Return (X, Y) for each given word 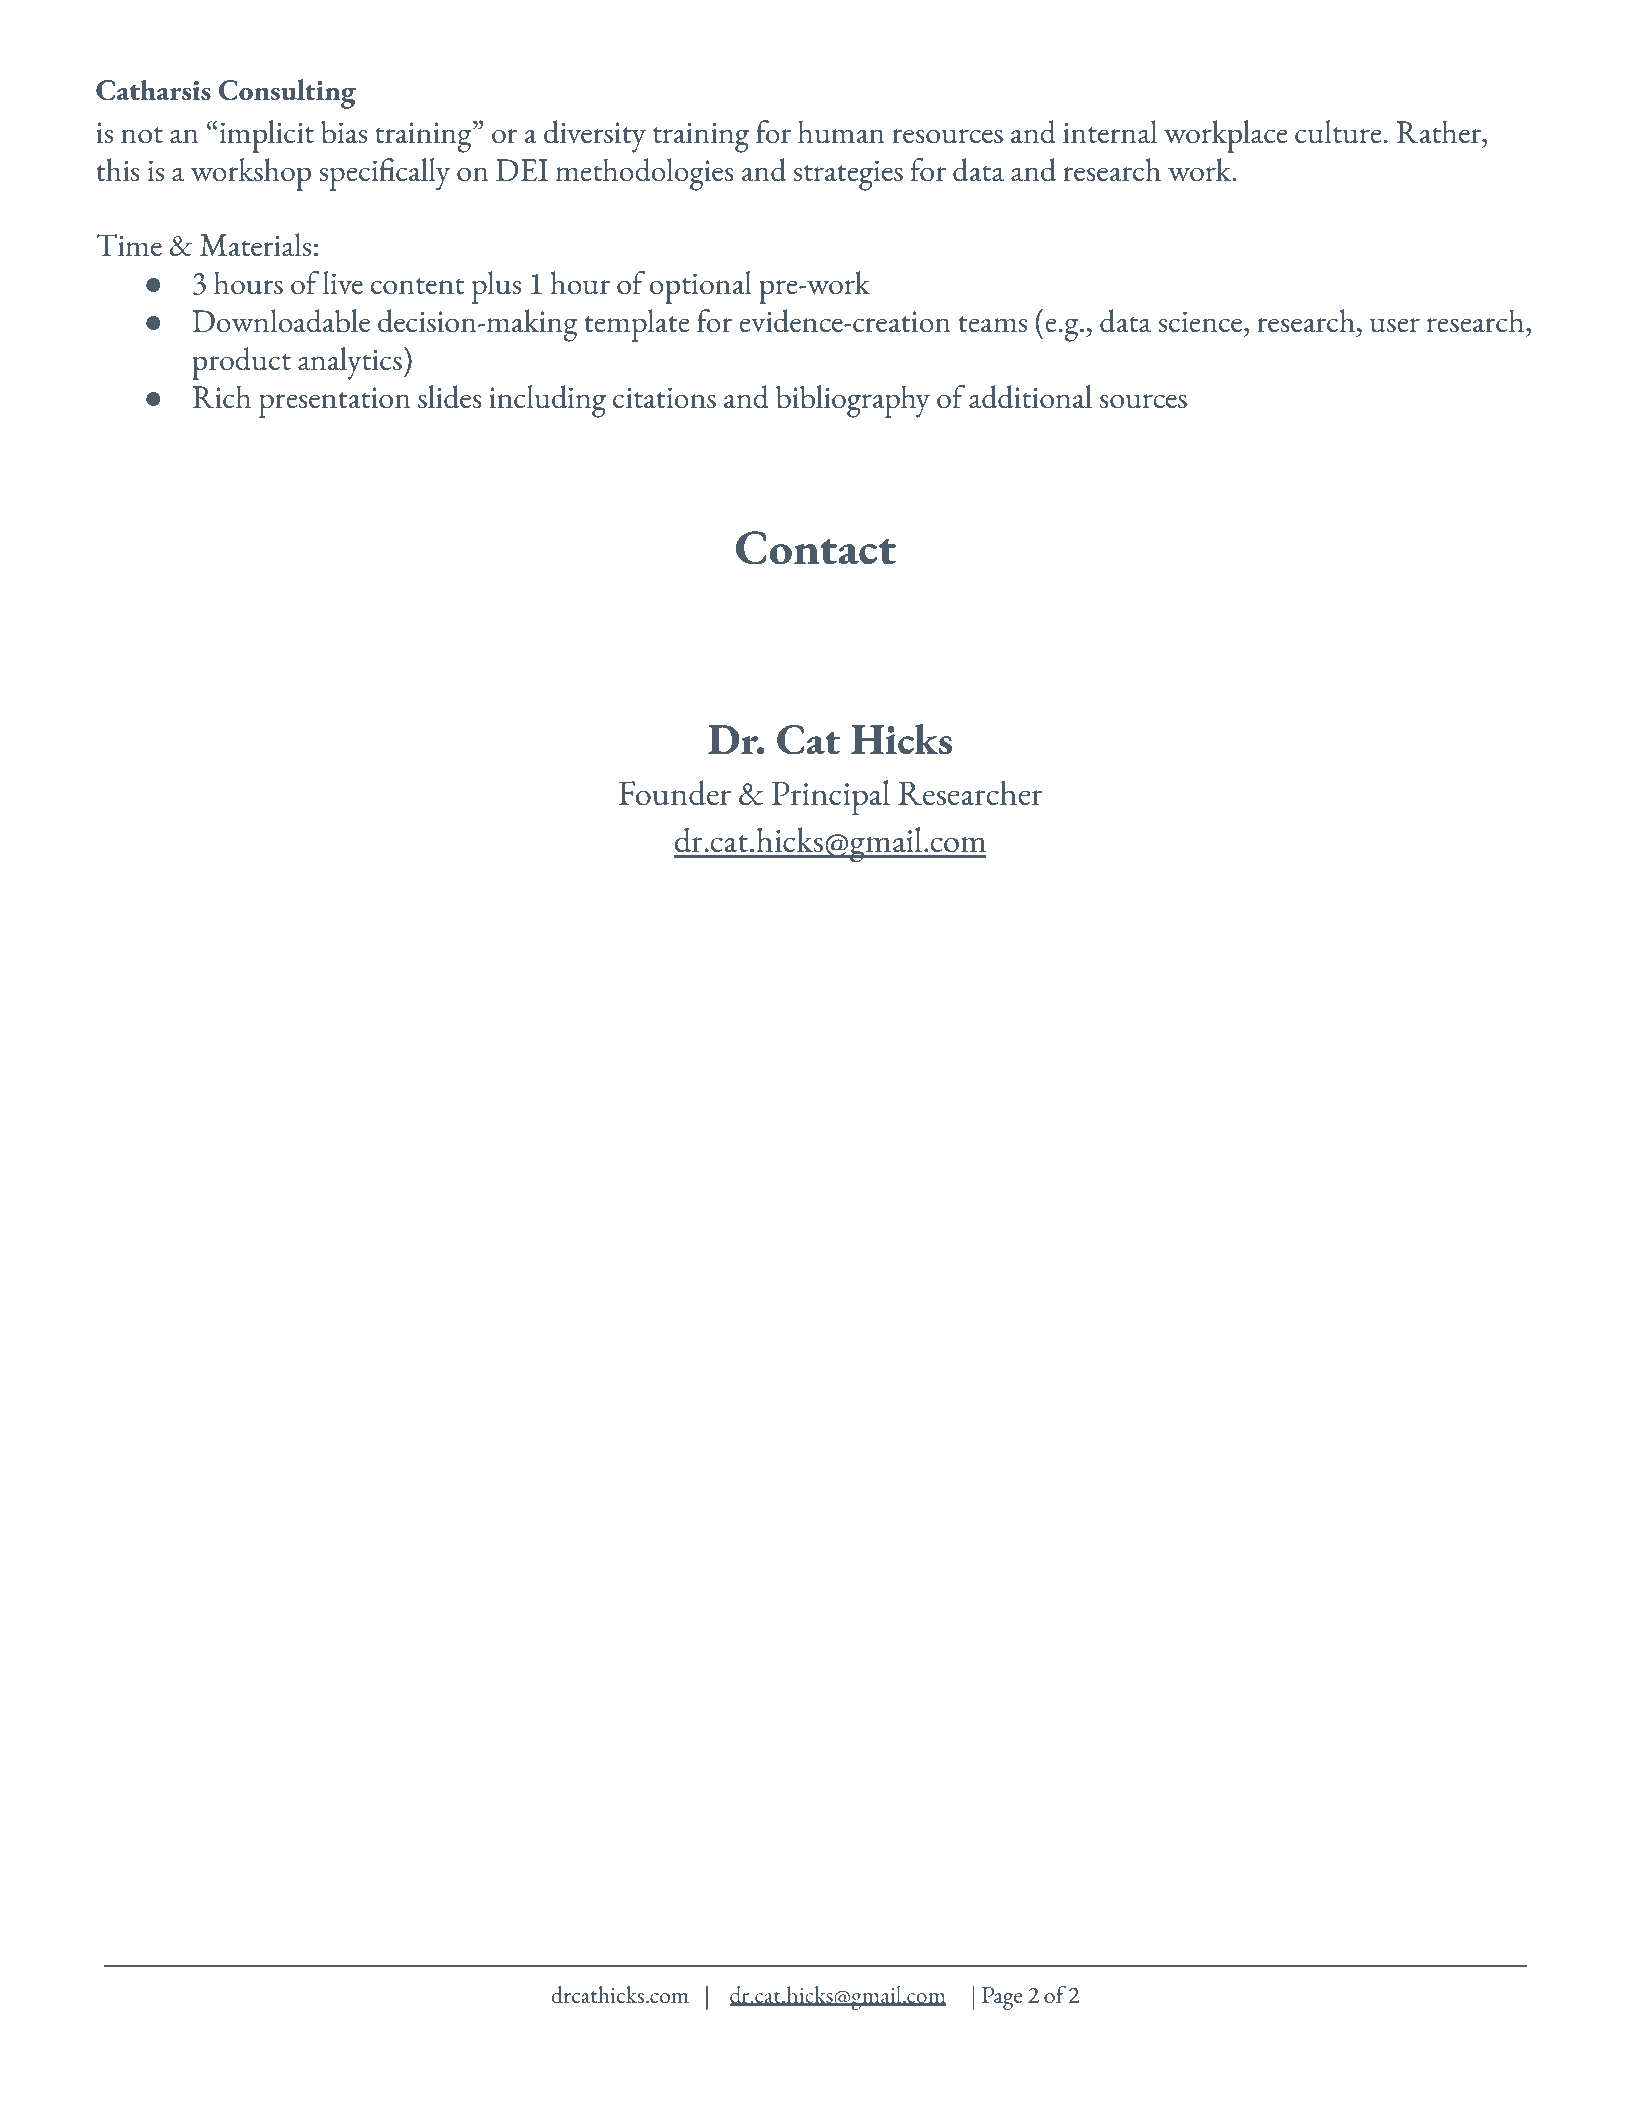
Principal (831, 798)
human (841, 132)
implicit (265, 136)
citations (664, 398)
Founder (675, 793)
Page (1002, 1998)
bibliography (853, 401)
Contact (816, 548)
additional (1030, 397)
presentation (335, 402)
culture (1338, 132)
